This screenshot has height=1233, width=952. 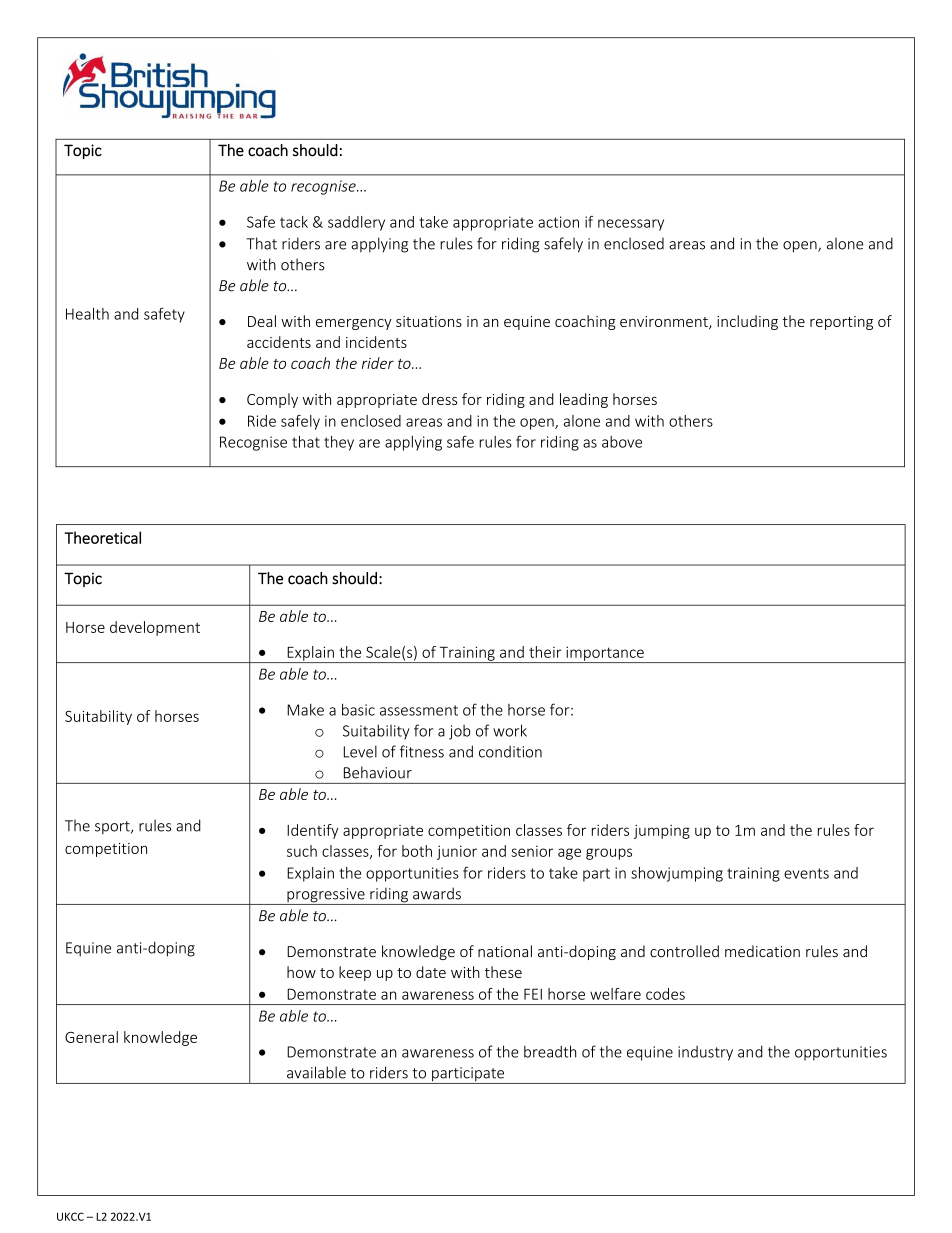 I want to click on development, so click(x=155, y=628).
